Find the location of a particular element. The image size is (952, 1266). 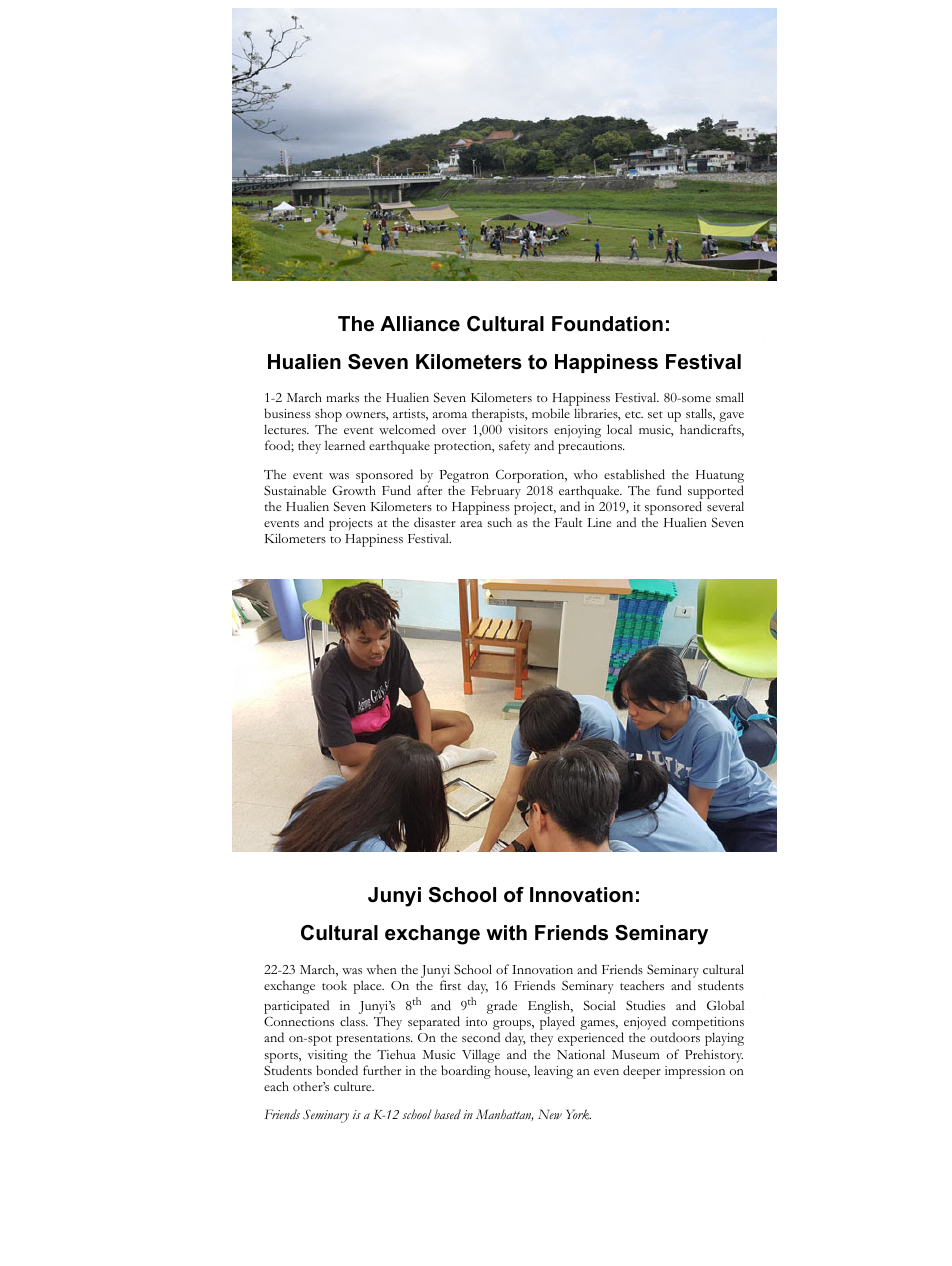

when is located at coordinates (381, 969).
